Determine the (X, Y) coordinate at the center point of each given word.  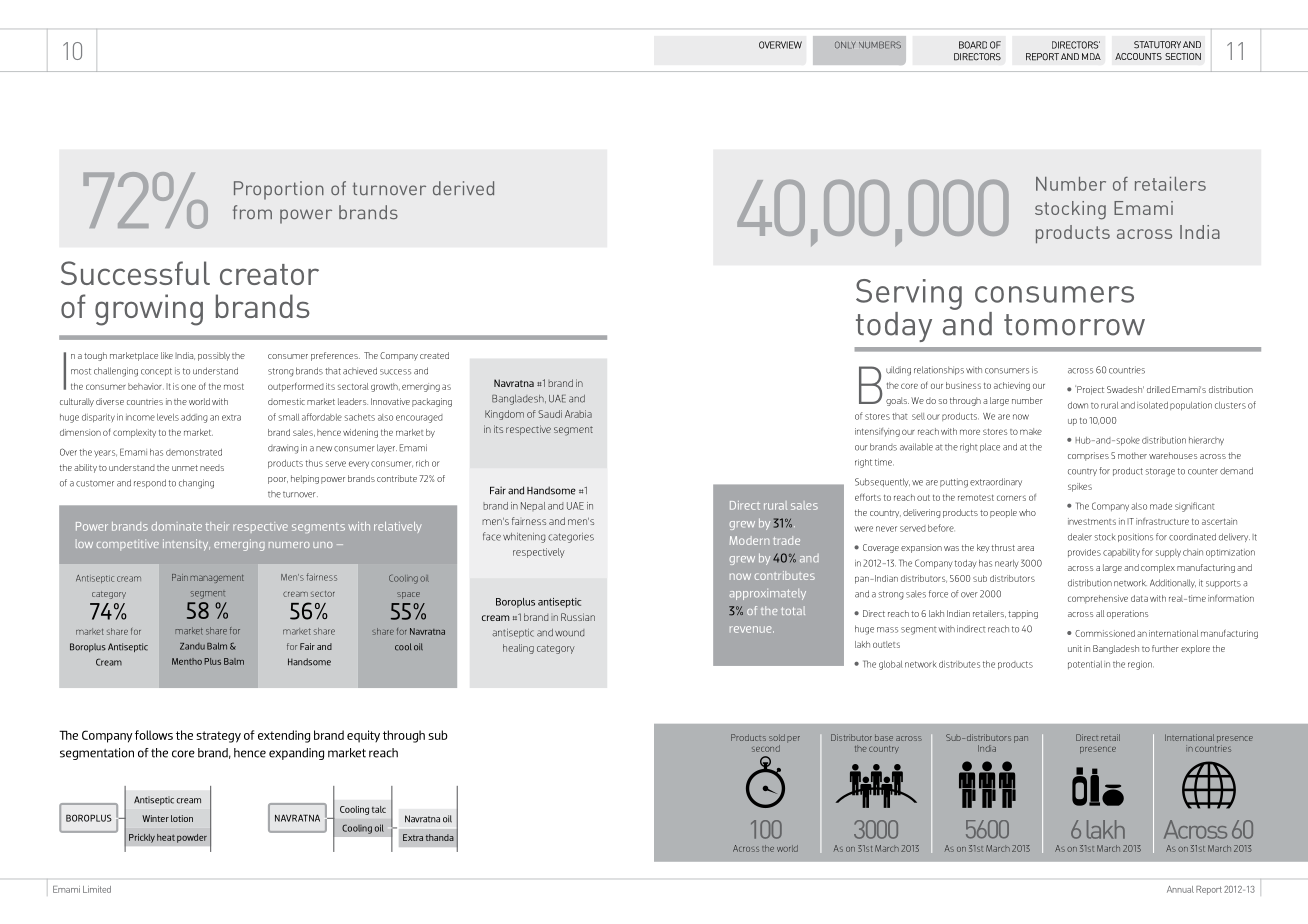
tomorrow (1074, 325)
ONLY (845, 45)
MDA (1091, 56)
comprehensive (1098, 599)
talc (379, 809)
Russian (578, 617)
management (217, 579)
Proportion (279, 190)
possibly (214, 356)
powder (192, 838)
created (434, 355)
